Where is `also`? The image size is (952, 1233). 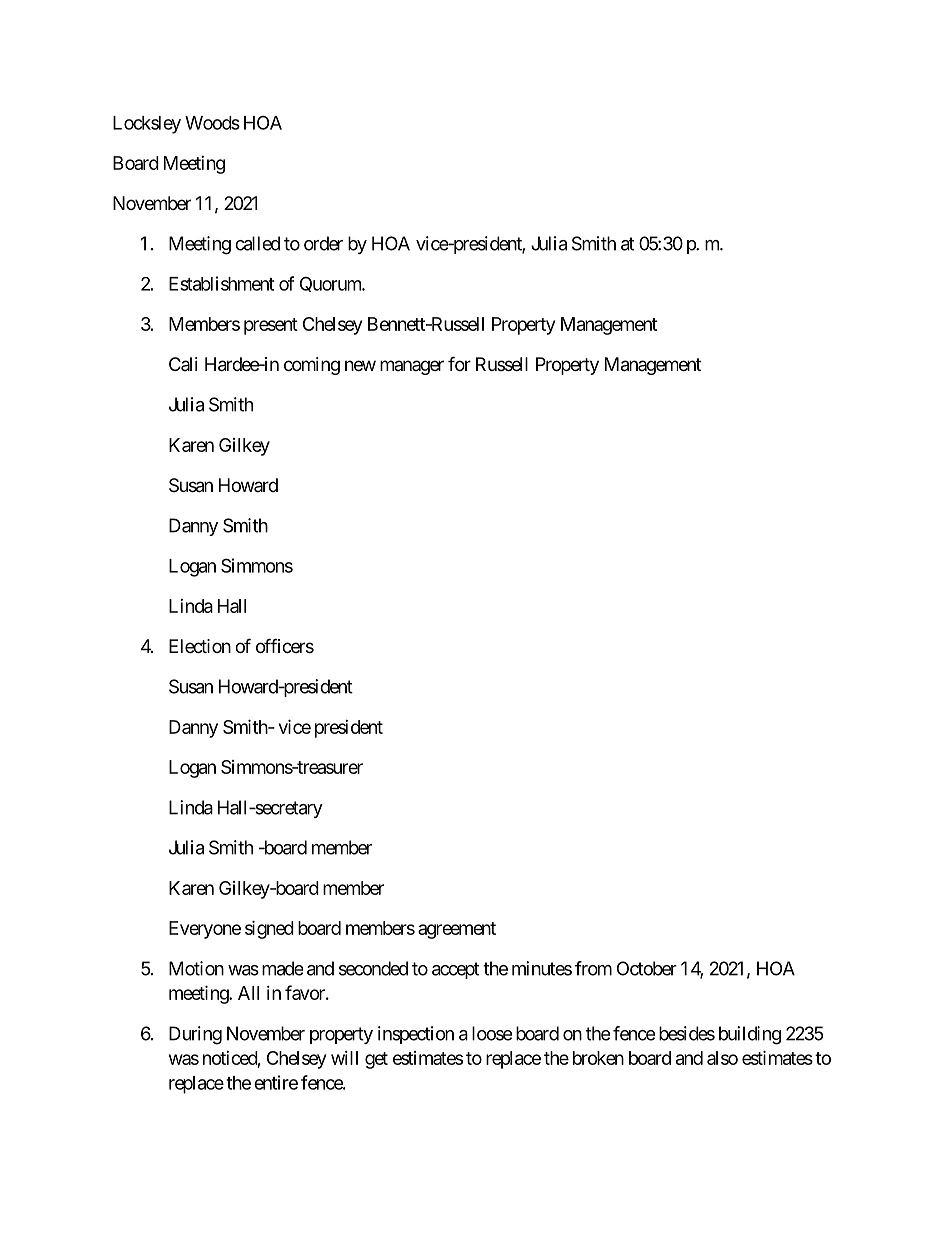
also is located at coordinates (722, 1058).
